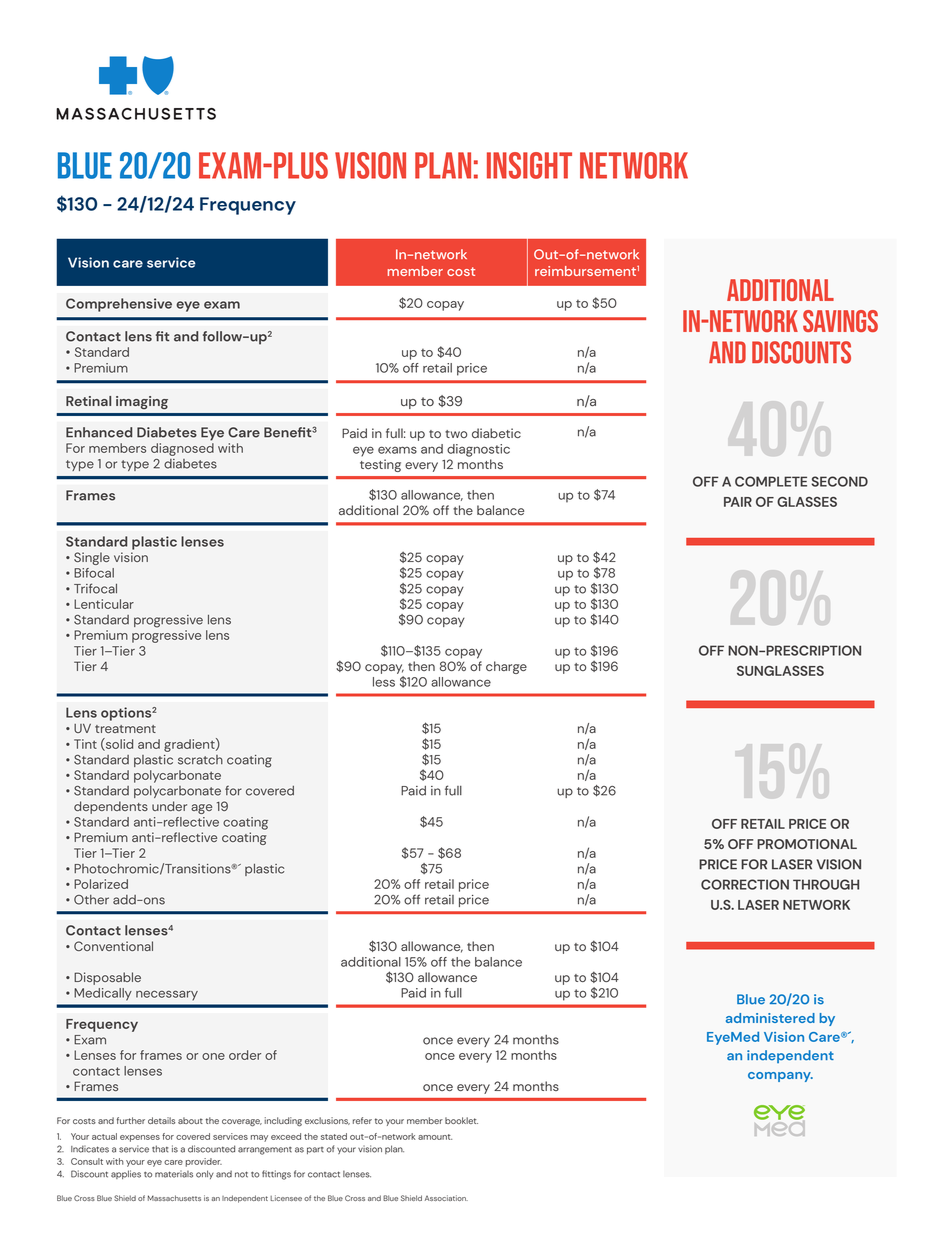 The image size is (952, 1233). I want to click on savings, so click(840, 321).
